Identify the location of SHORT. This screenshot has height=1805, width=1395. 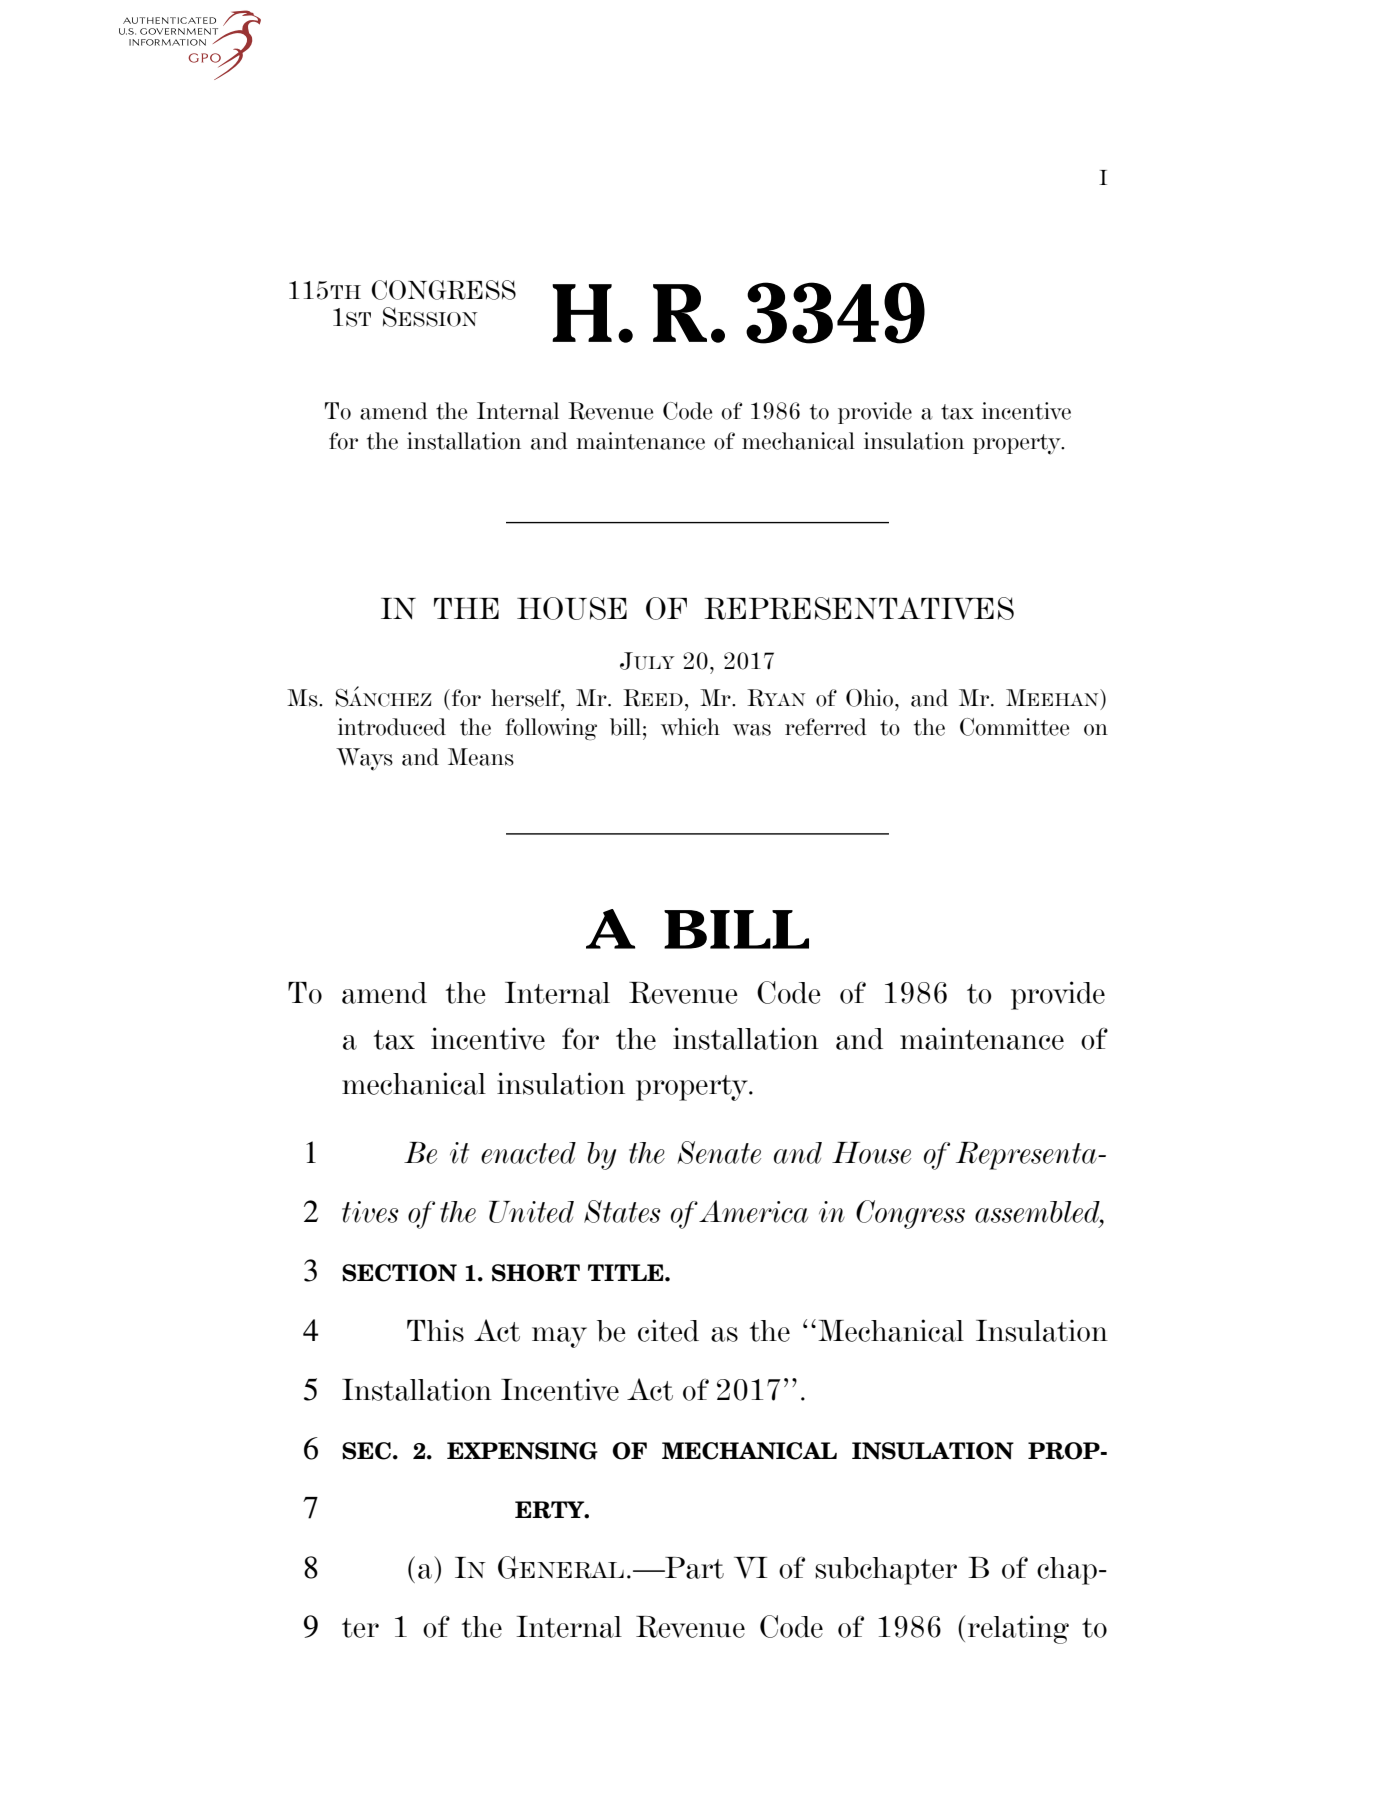
(536, 1273).
